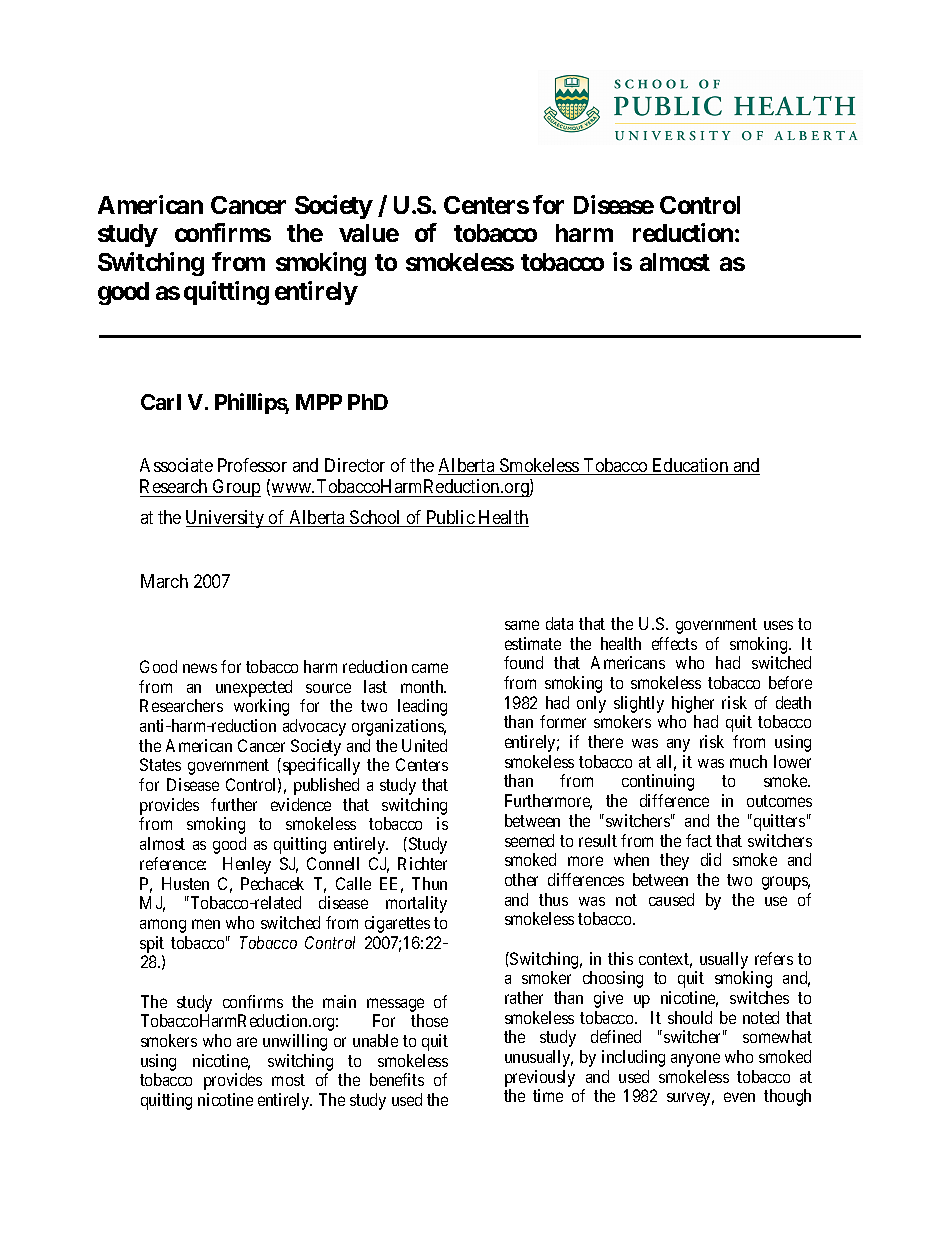 This screenshot has height=1233, width=952. Describe the element at coordinates (355, 465) in the screenshot. I see `Director` at that location.
